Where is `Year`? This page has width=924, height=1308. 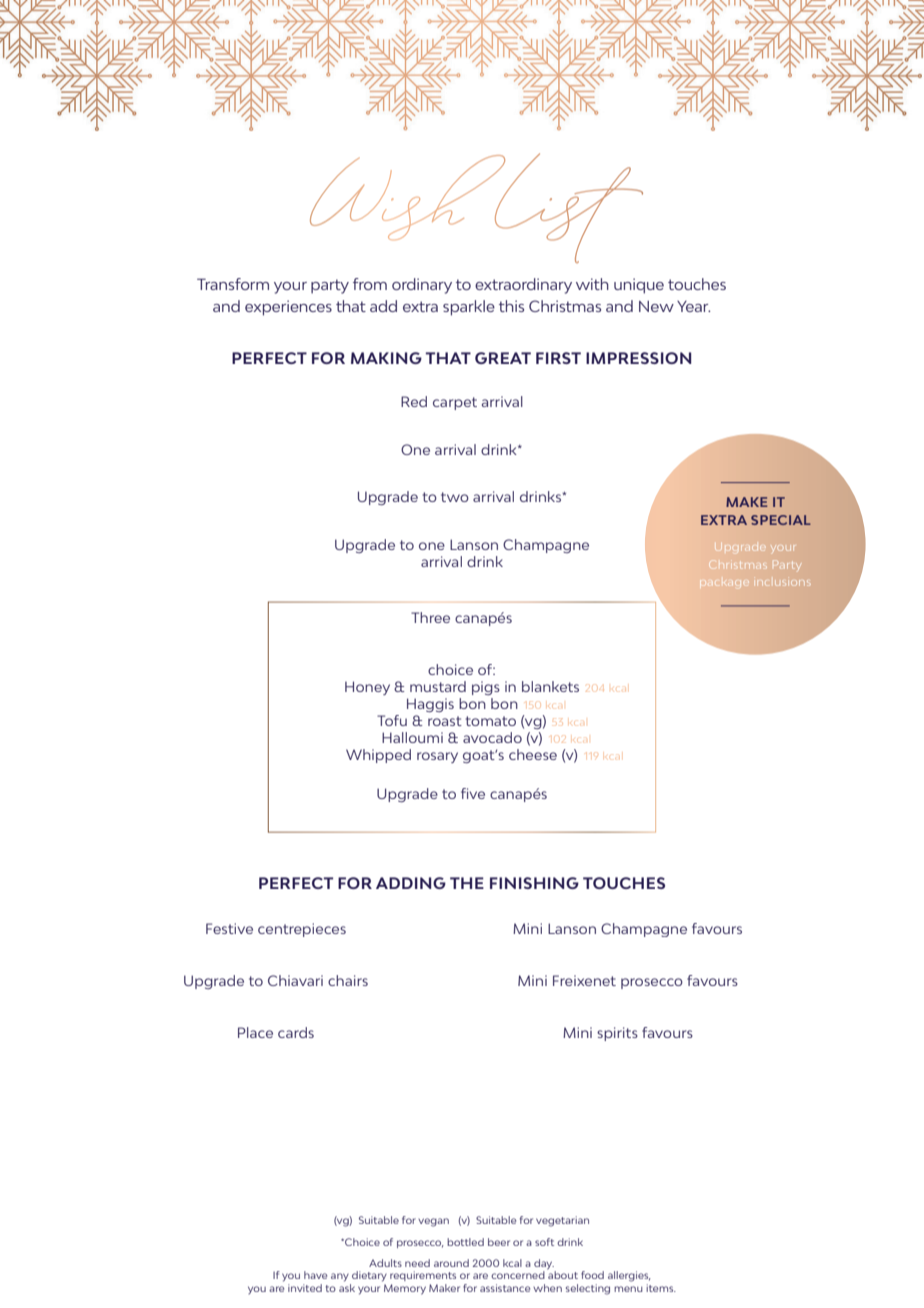
Year is located at coordinates (694, 306).
